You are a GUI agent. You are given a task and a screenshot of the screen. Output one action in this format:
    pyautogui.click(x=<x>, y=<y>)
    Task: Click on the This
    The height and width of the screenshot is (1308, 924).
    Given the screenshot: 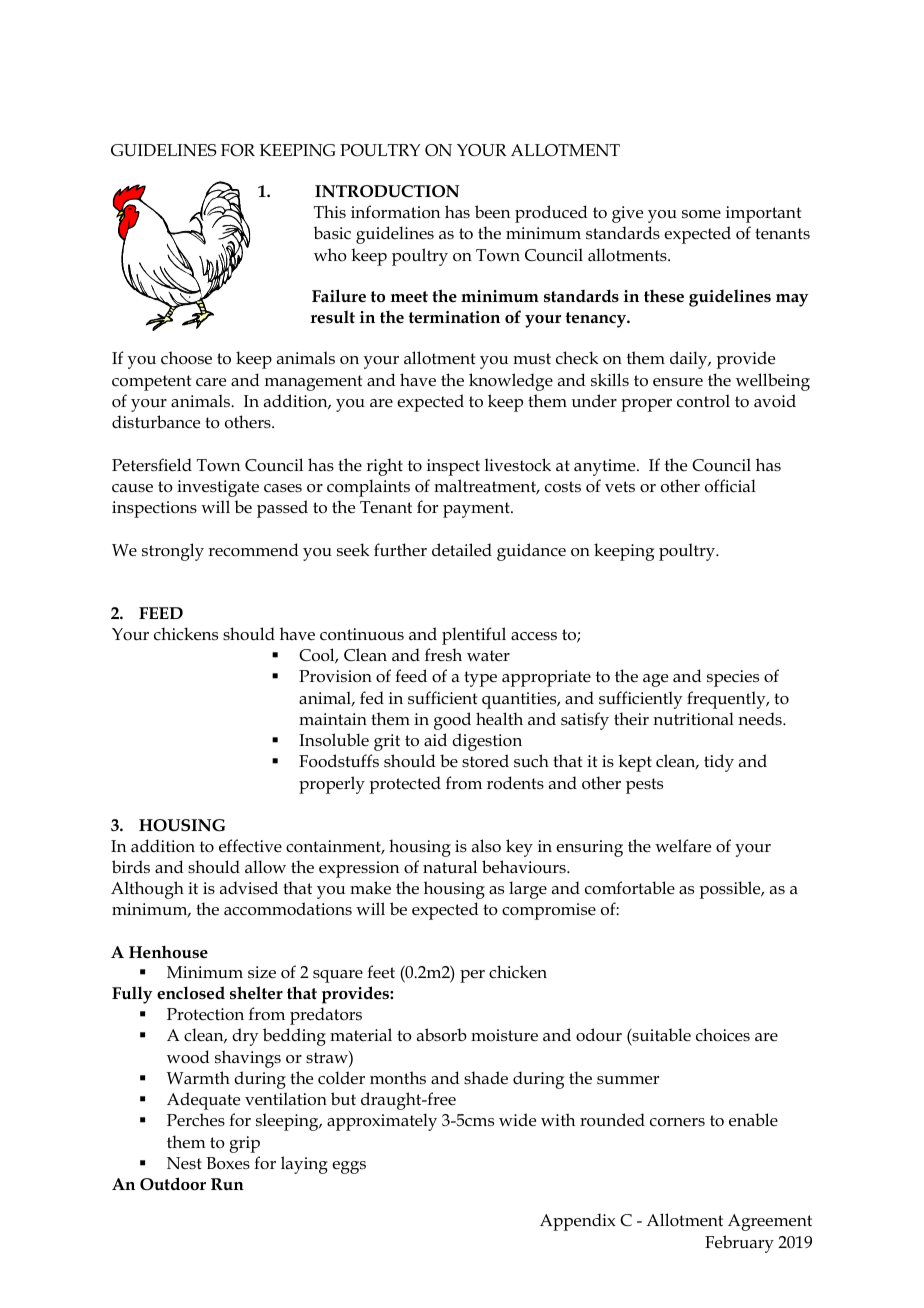 What is the action you would take?
    pyautogui.click(x=330, y=211)
